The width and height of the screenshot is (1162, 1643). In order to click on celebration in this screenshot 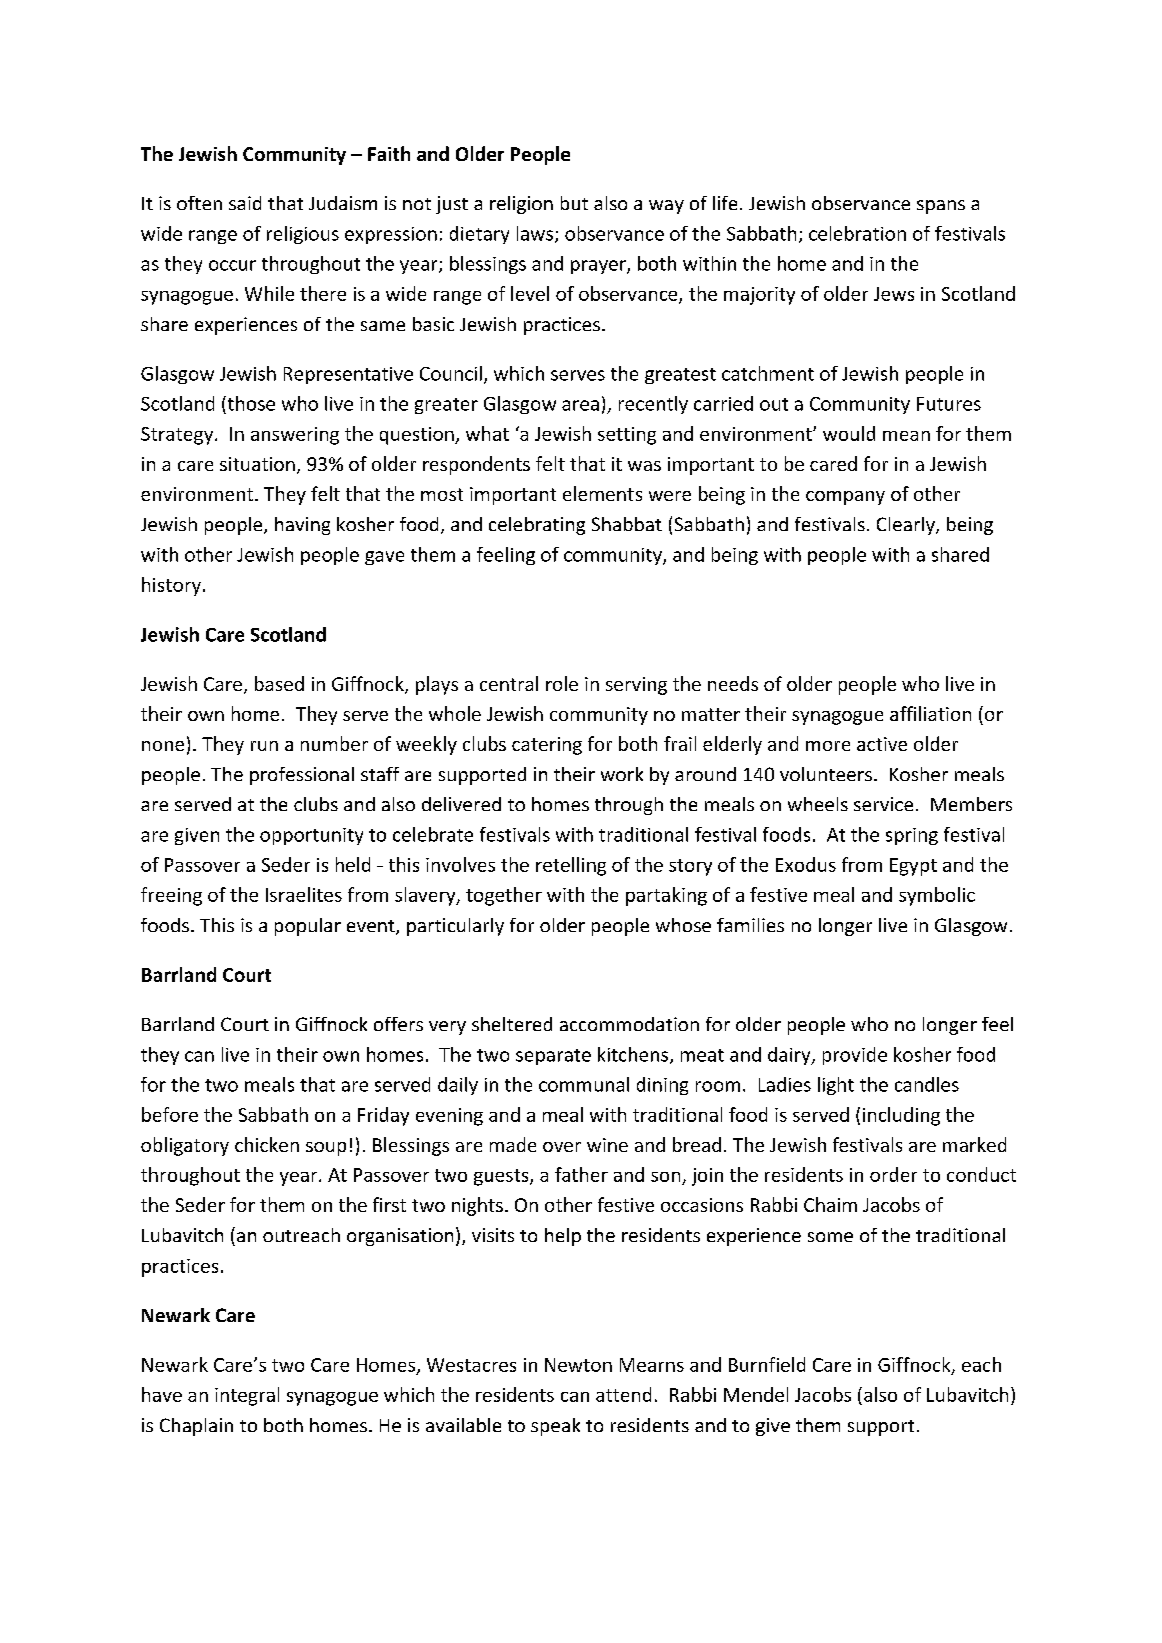, I will do `click(857, 233)`.
